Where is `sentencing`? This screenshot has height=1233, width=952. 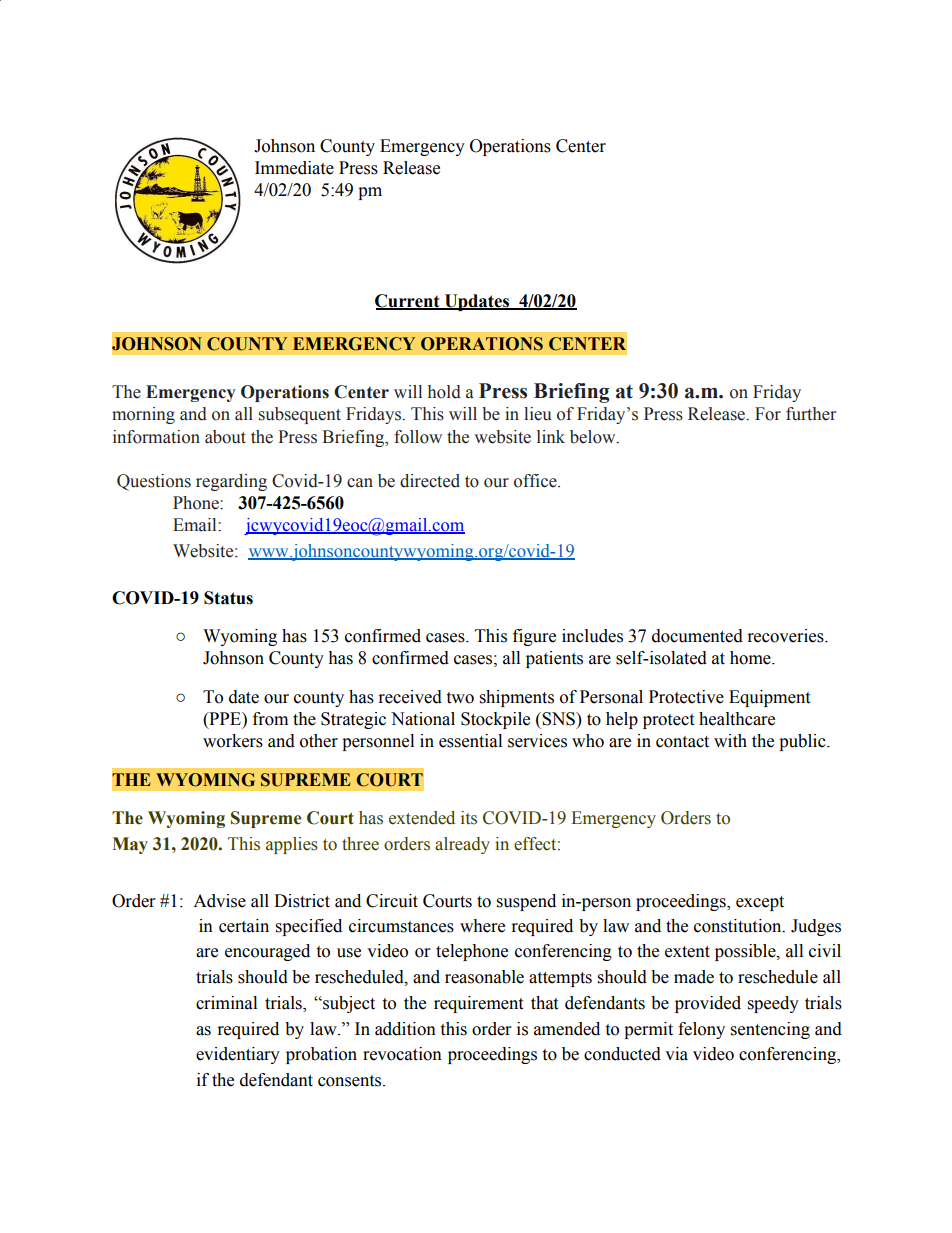 sentencing is located at coordinates (770, 1030).
